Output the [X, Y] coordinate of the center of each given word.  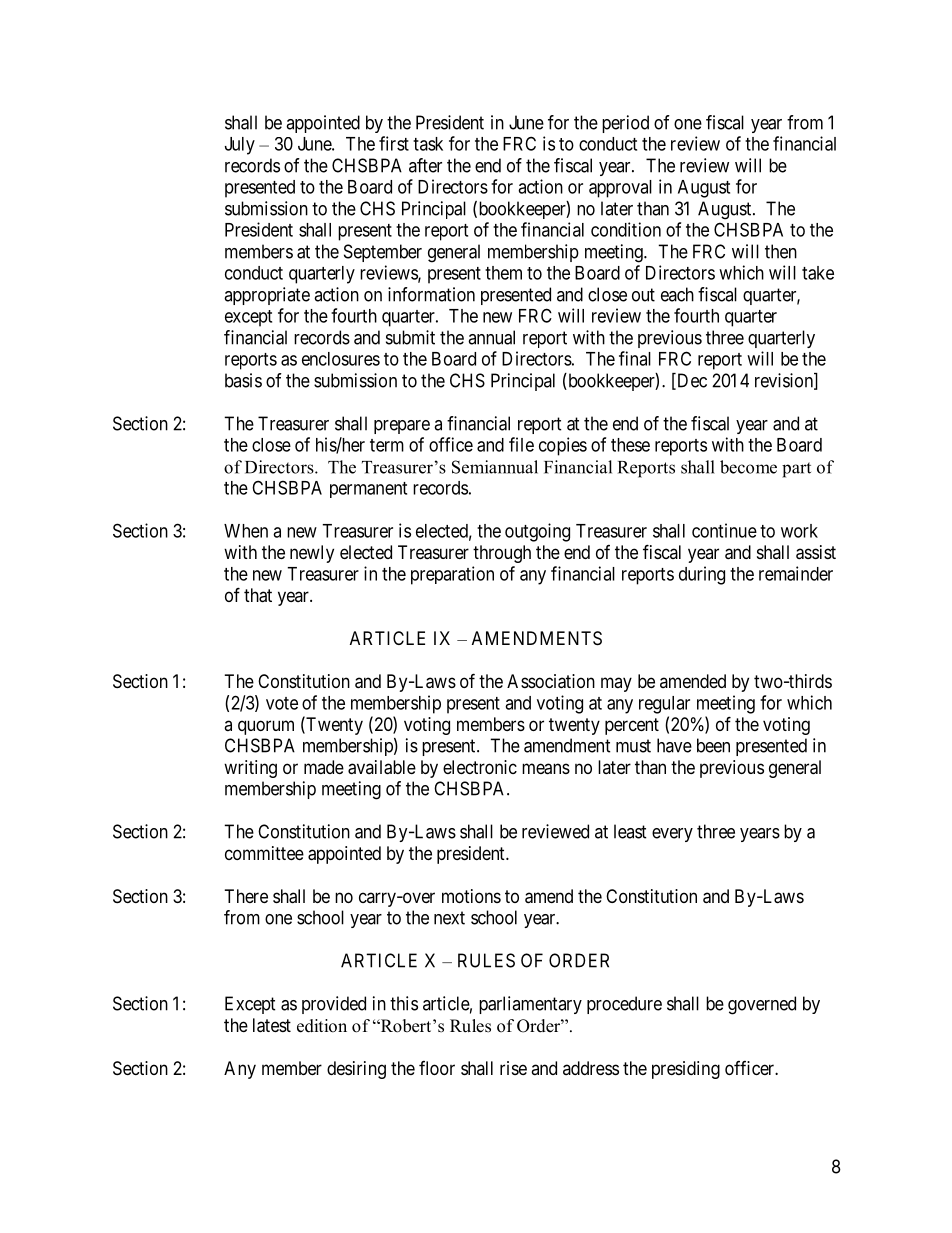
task [428, 144]
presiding [686, 1070]
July [240, 146]
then [781, 251]
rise [513, 1068]
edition [322, 1026]
